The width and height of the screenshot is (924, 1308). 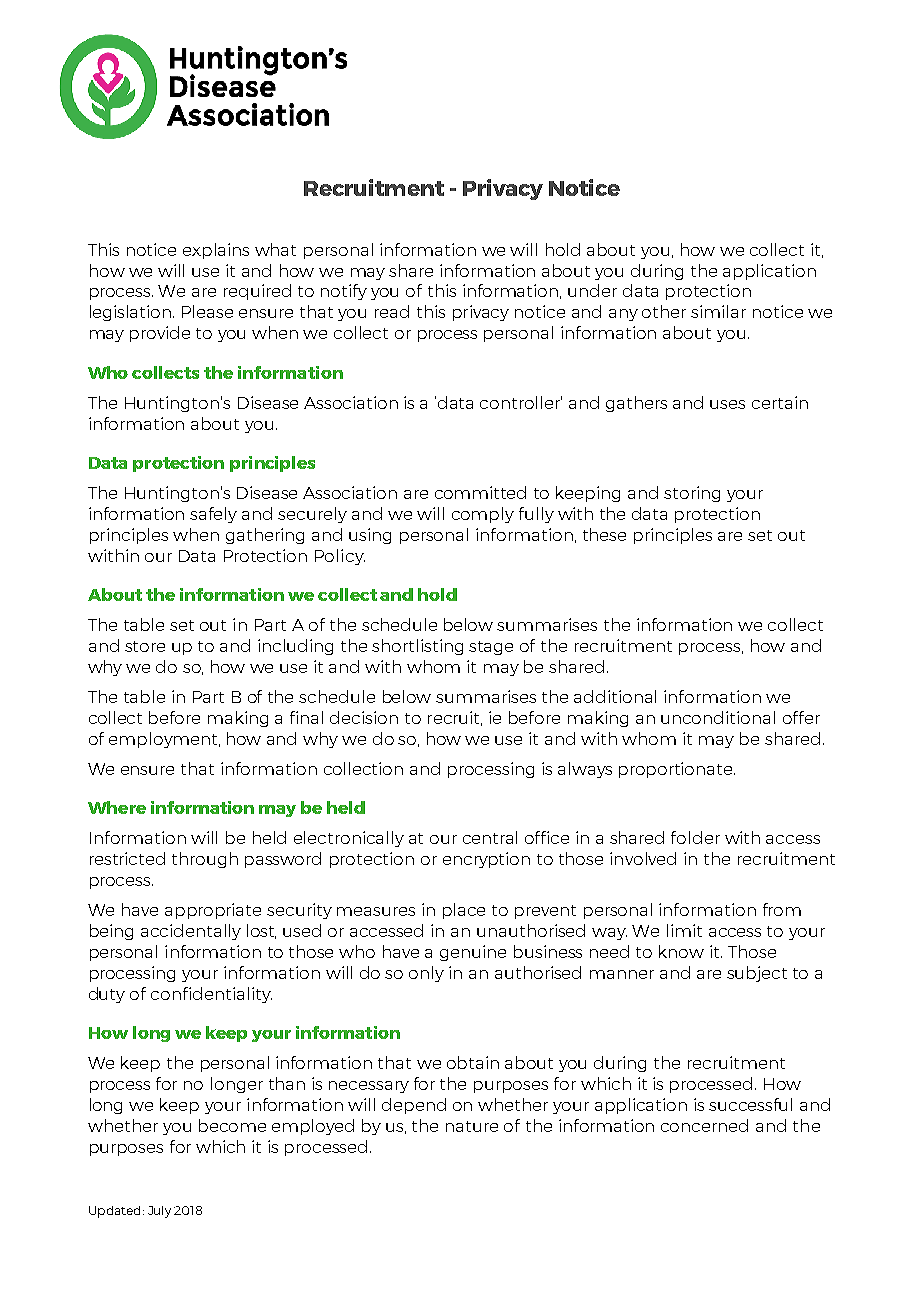 I want to click on similar, so click(x=718, y=311).
